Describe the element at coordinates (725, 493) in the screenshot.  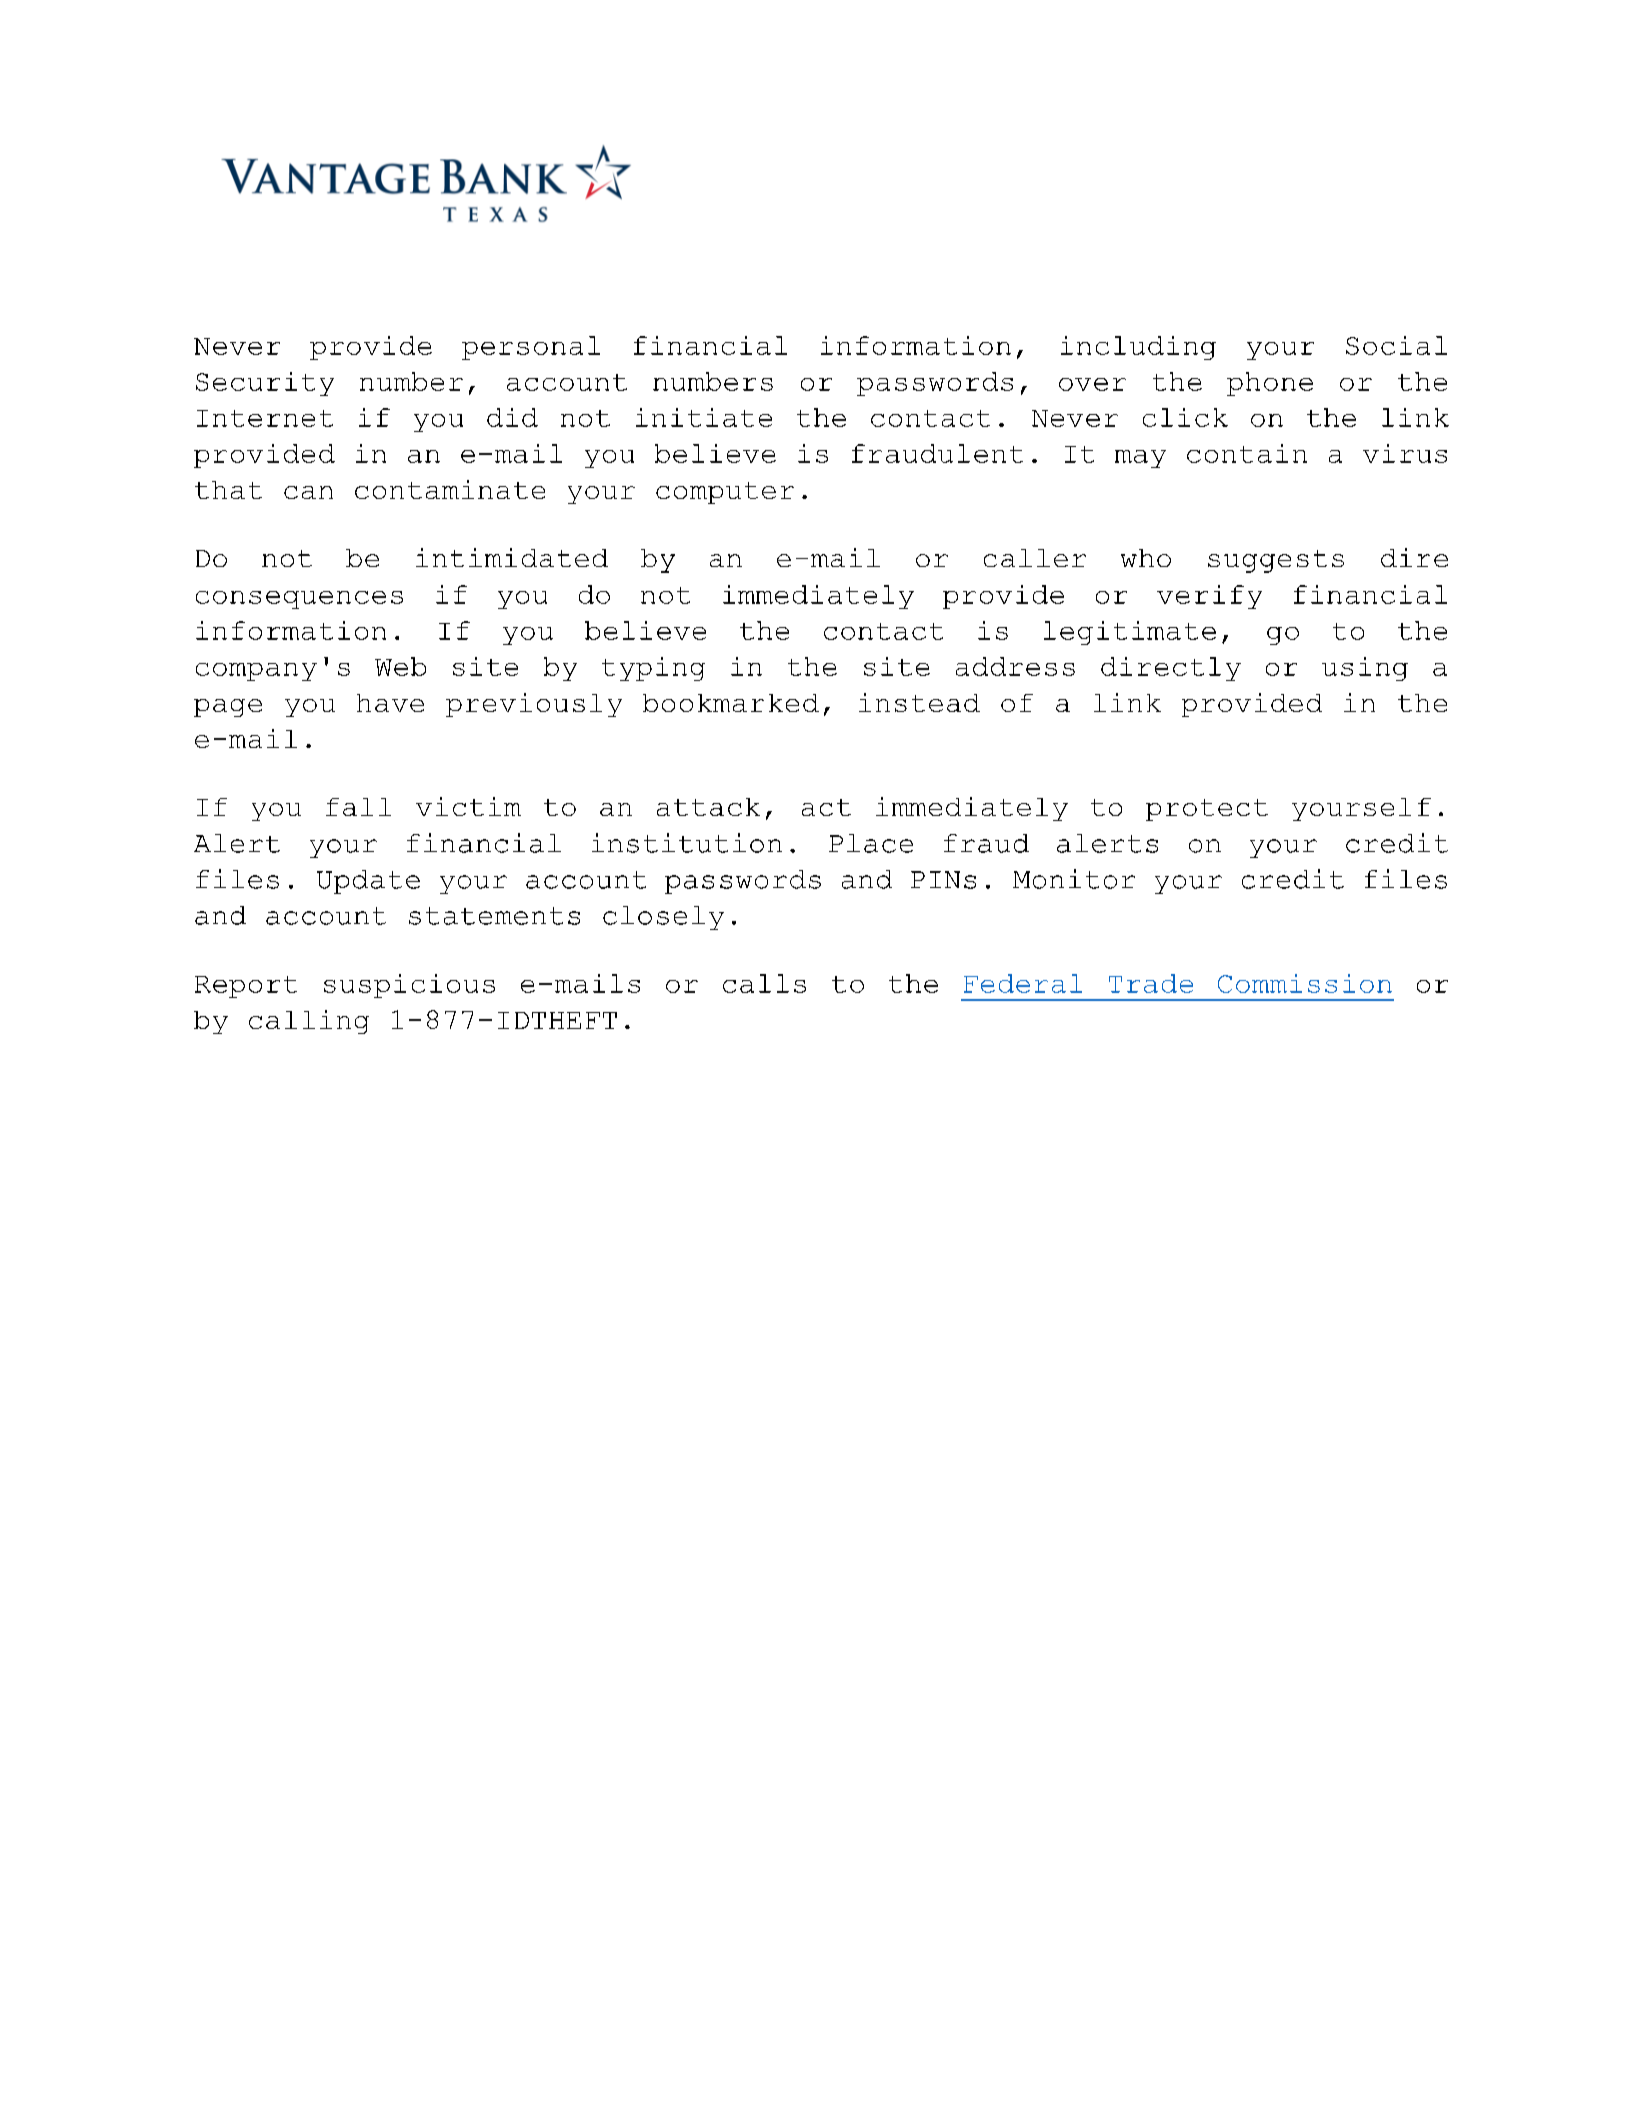
I see `computer` at that location.
